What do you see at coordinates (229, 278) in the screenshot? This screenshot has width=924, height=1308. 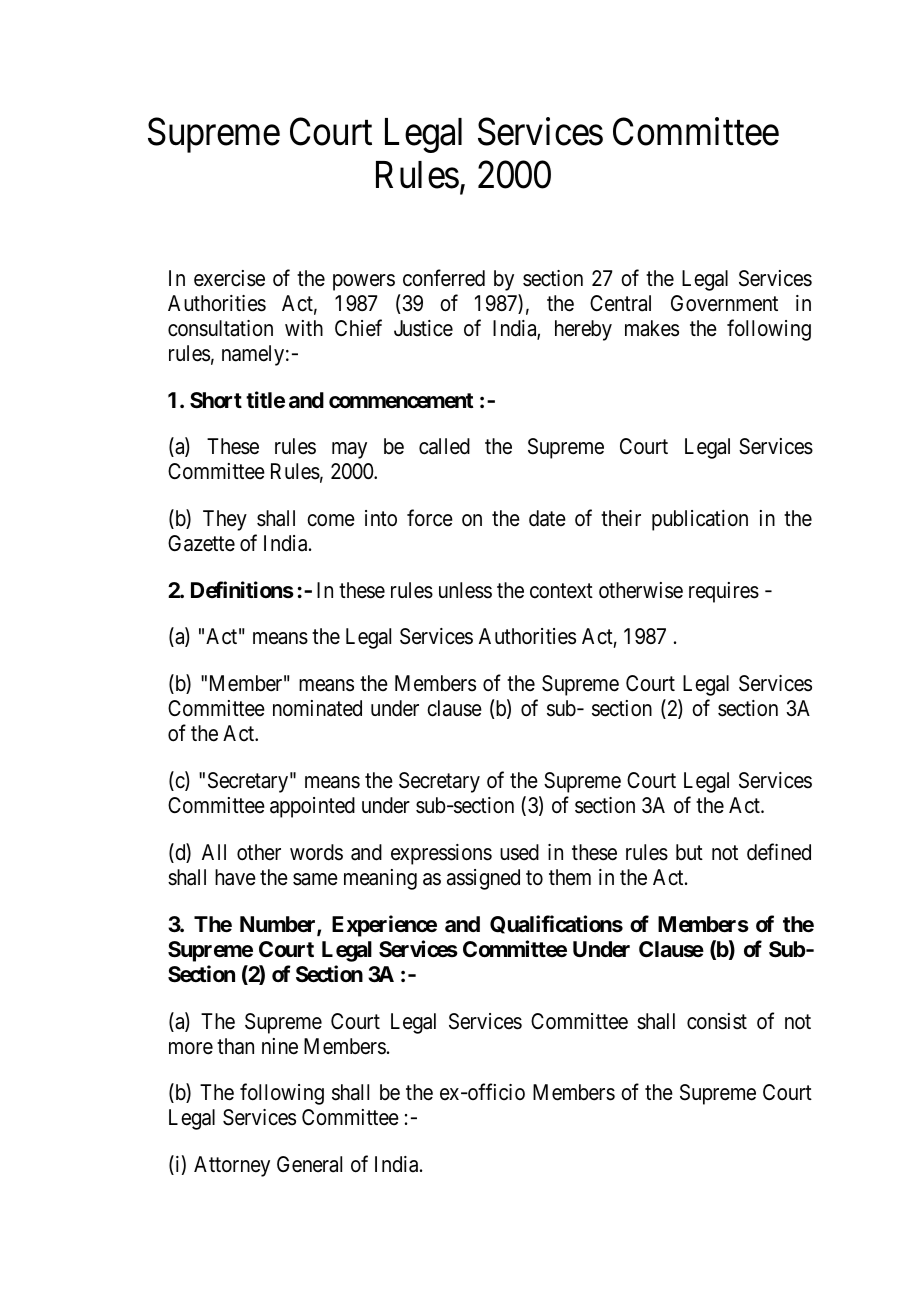 I see `exercise` at bounding box center [229, 278].
